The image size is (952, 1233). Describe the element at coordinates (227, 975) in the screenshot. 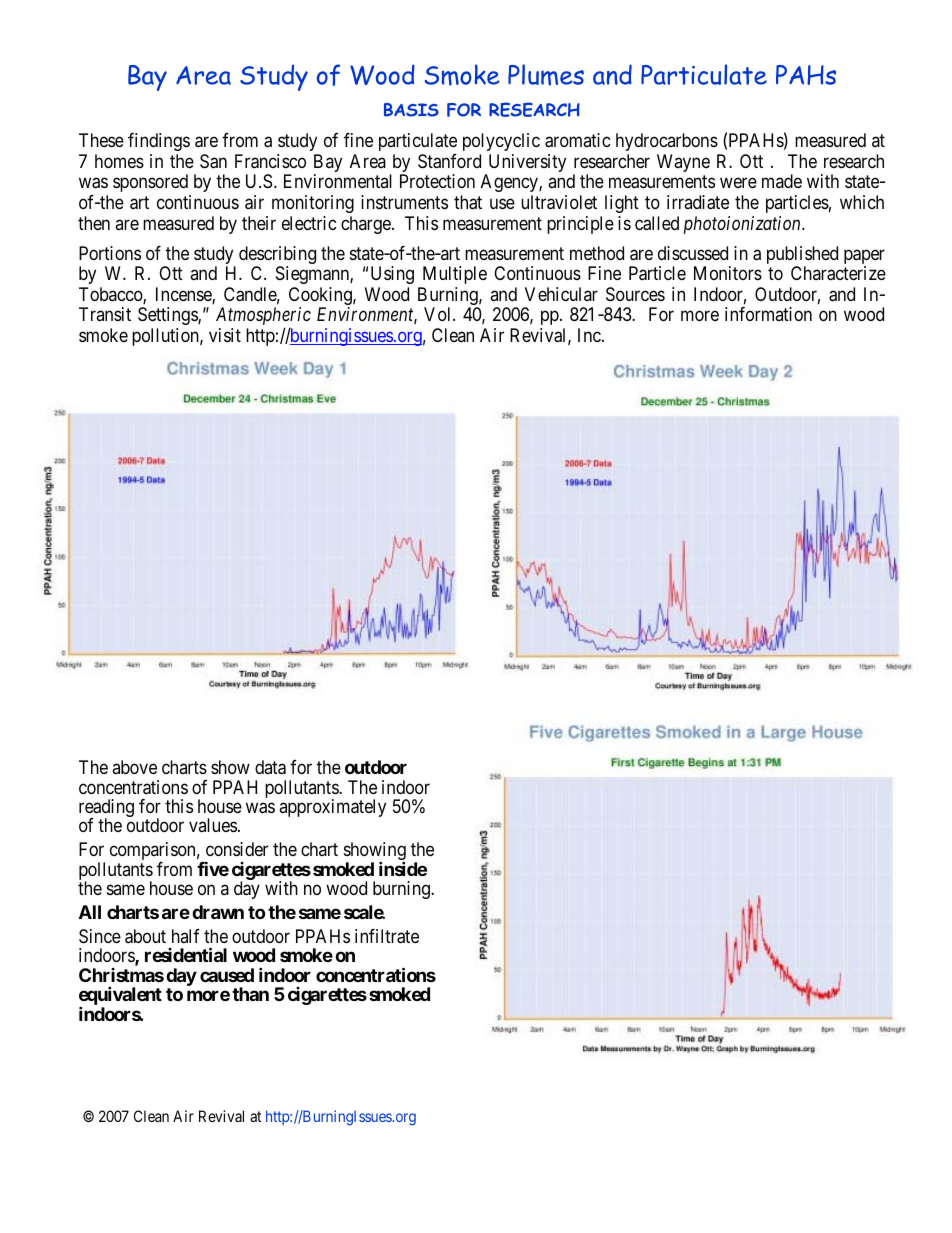

I see `caused` at that location.
